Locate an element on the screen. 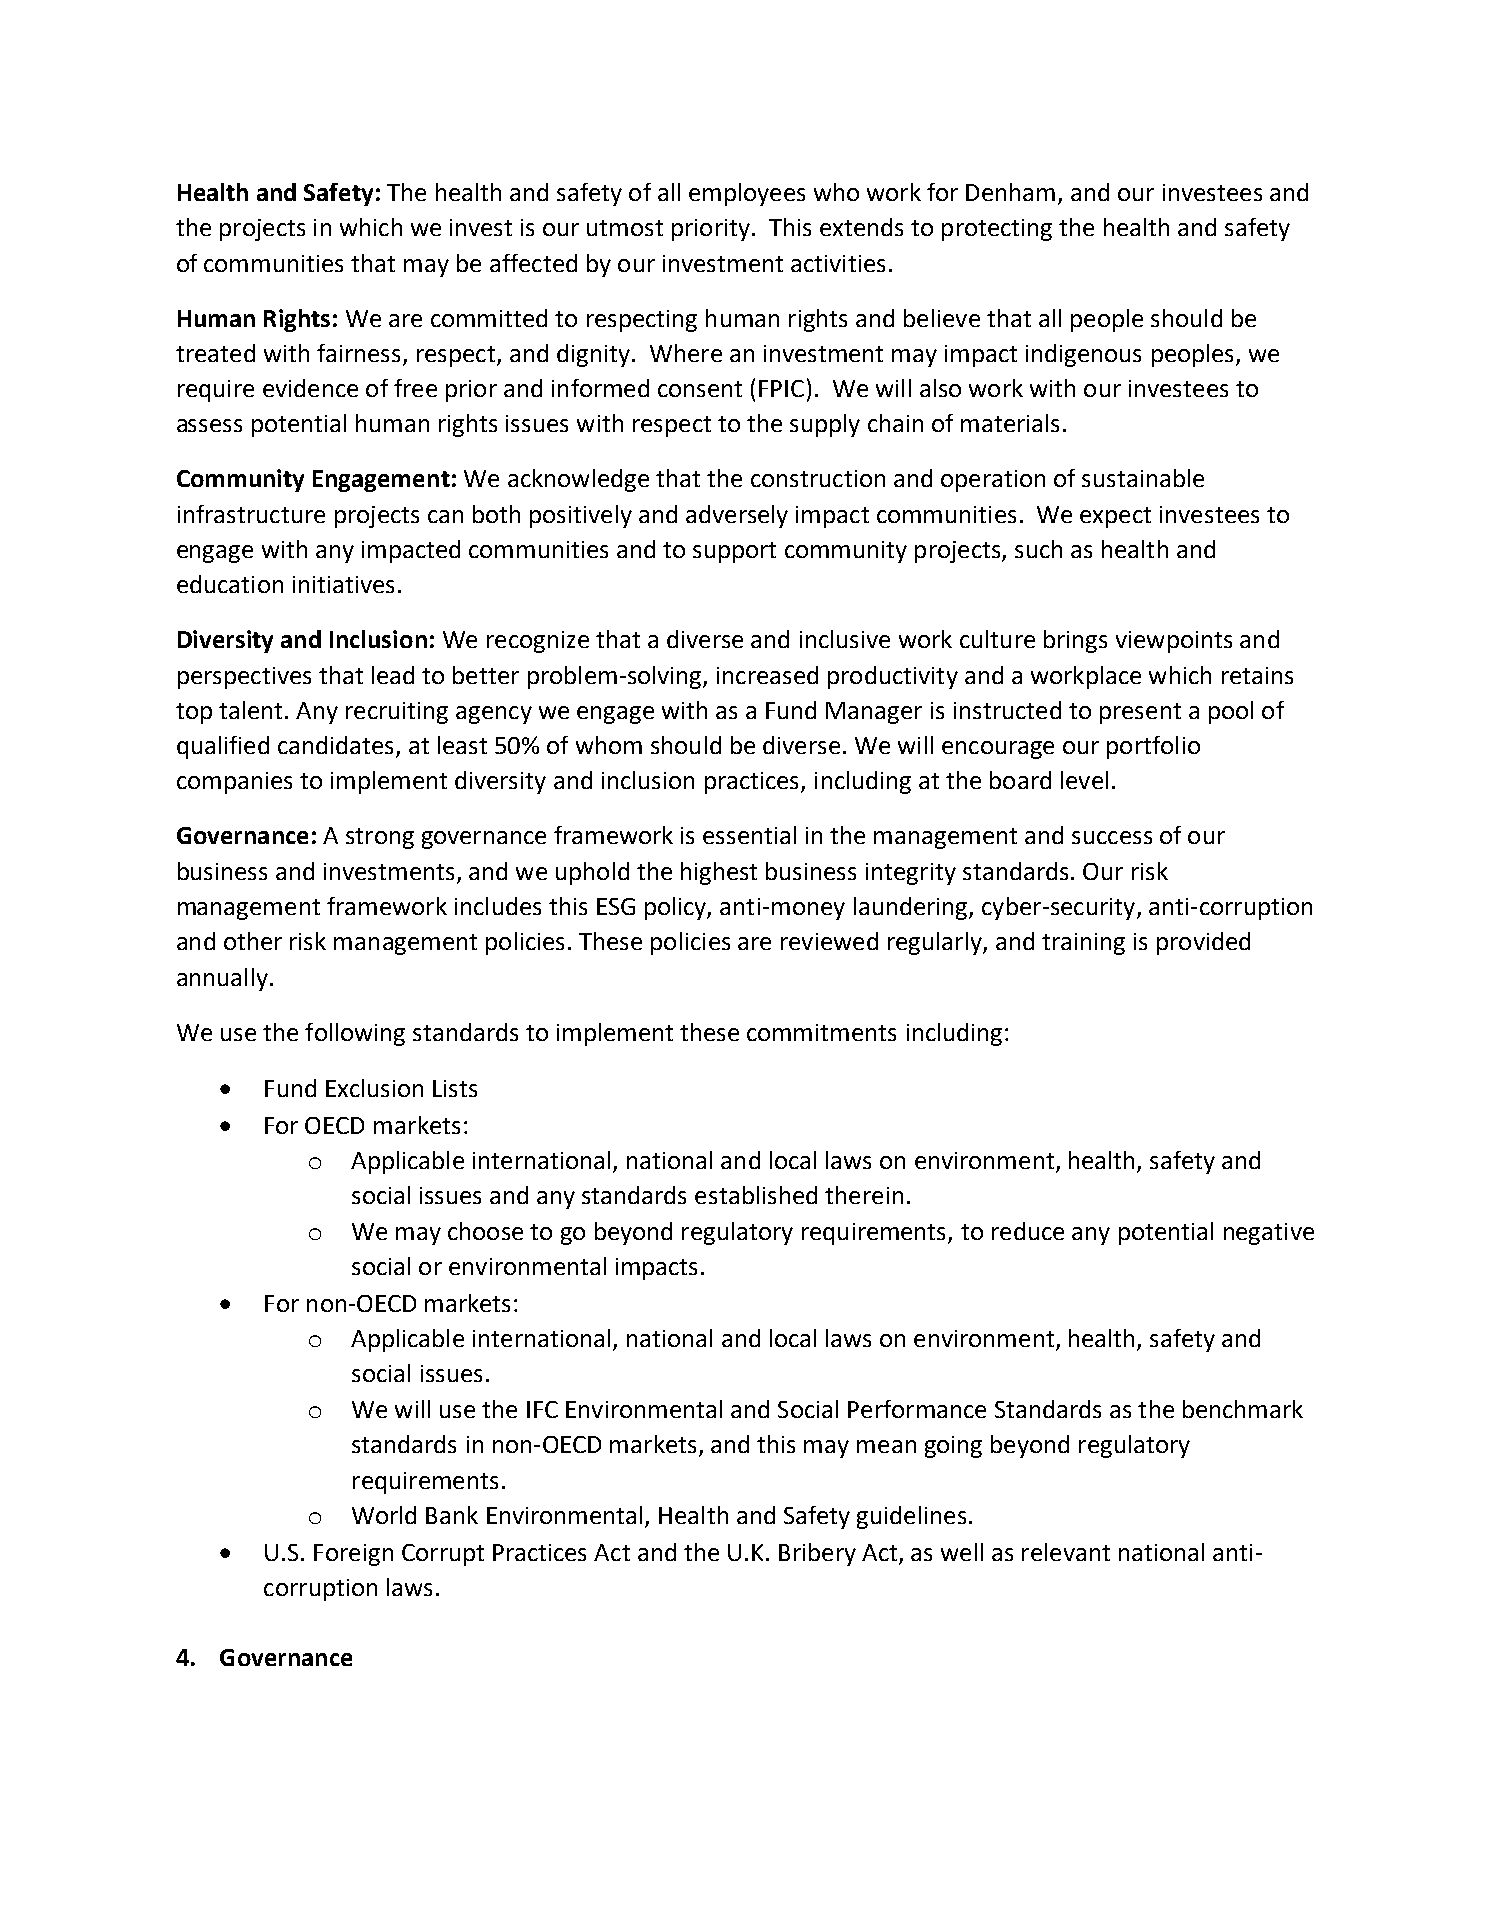 The height and width of the screenshot is (1931, 1492). Bribery is located at coordinates (817, 1554).
